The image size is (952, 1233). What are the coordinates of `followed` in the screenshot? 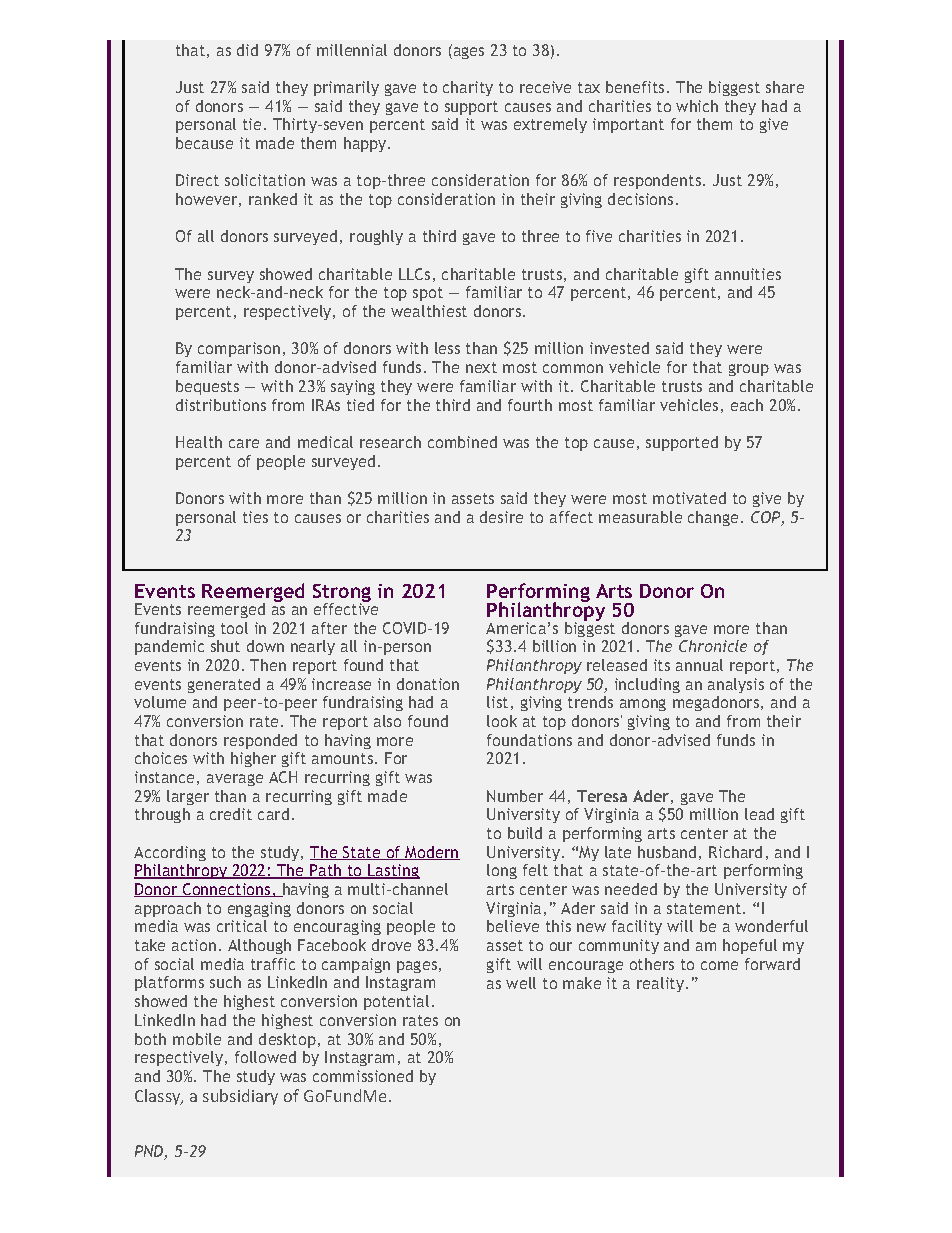 It's located at (265, 1057).
